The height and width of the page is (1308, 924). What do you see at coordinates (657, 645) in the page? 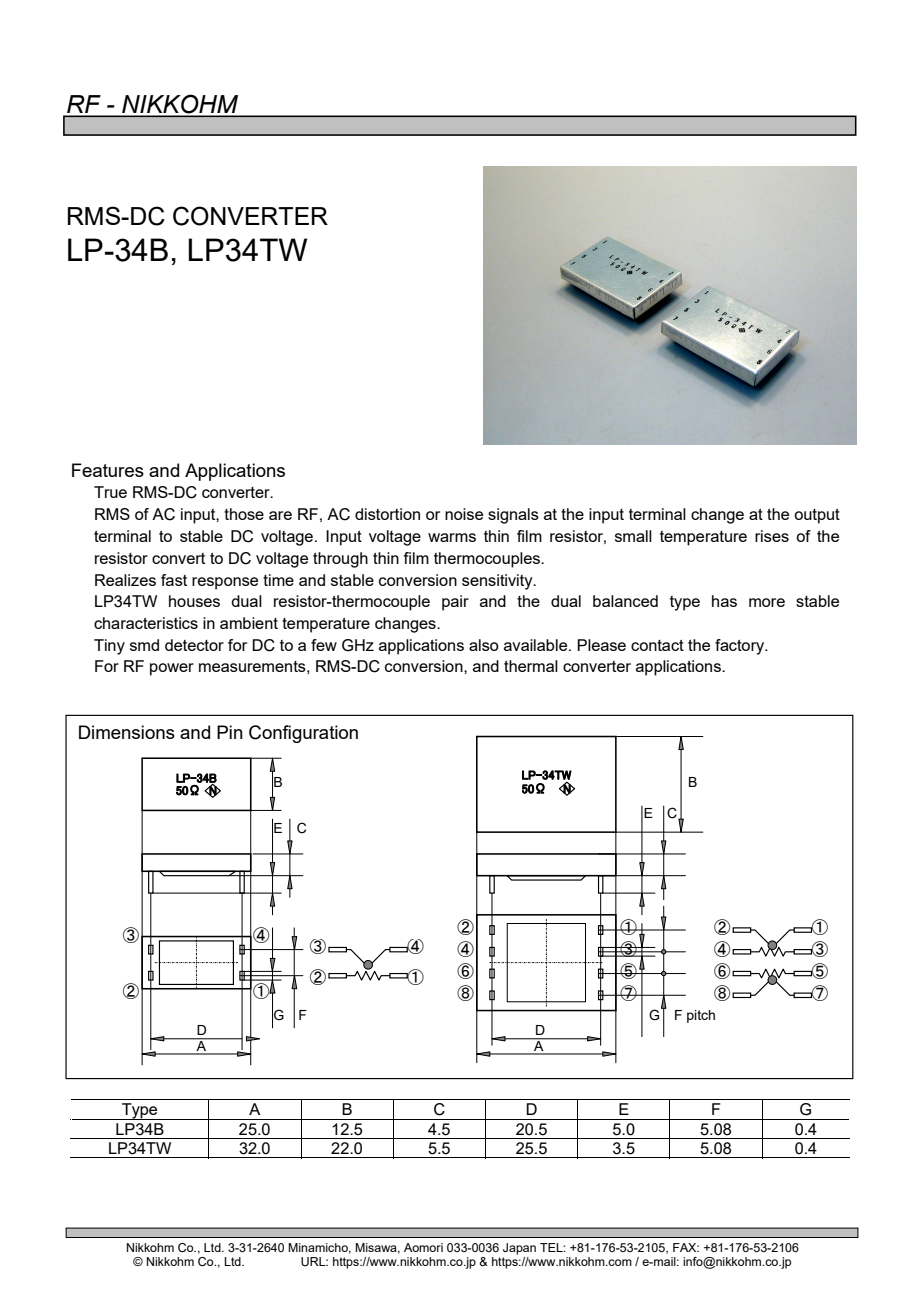
I see `contact` at bounding box center [657, 645].
